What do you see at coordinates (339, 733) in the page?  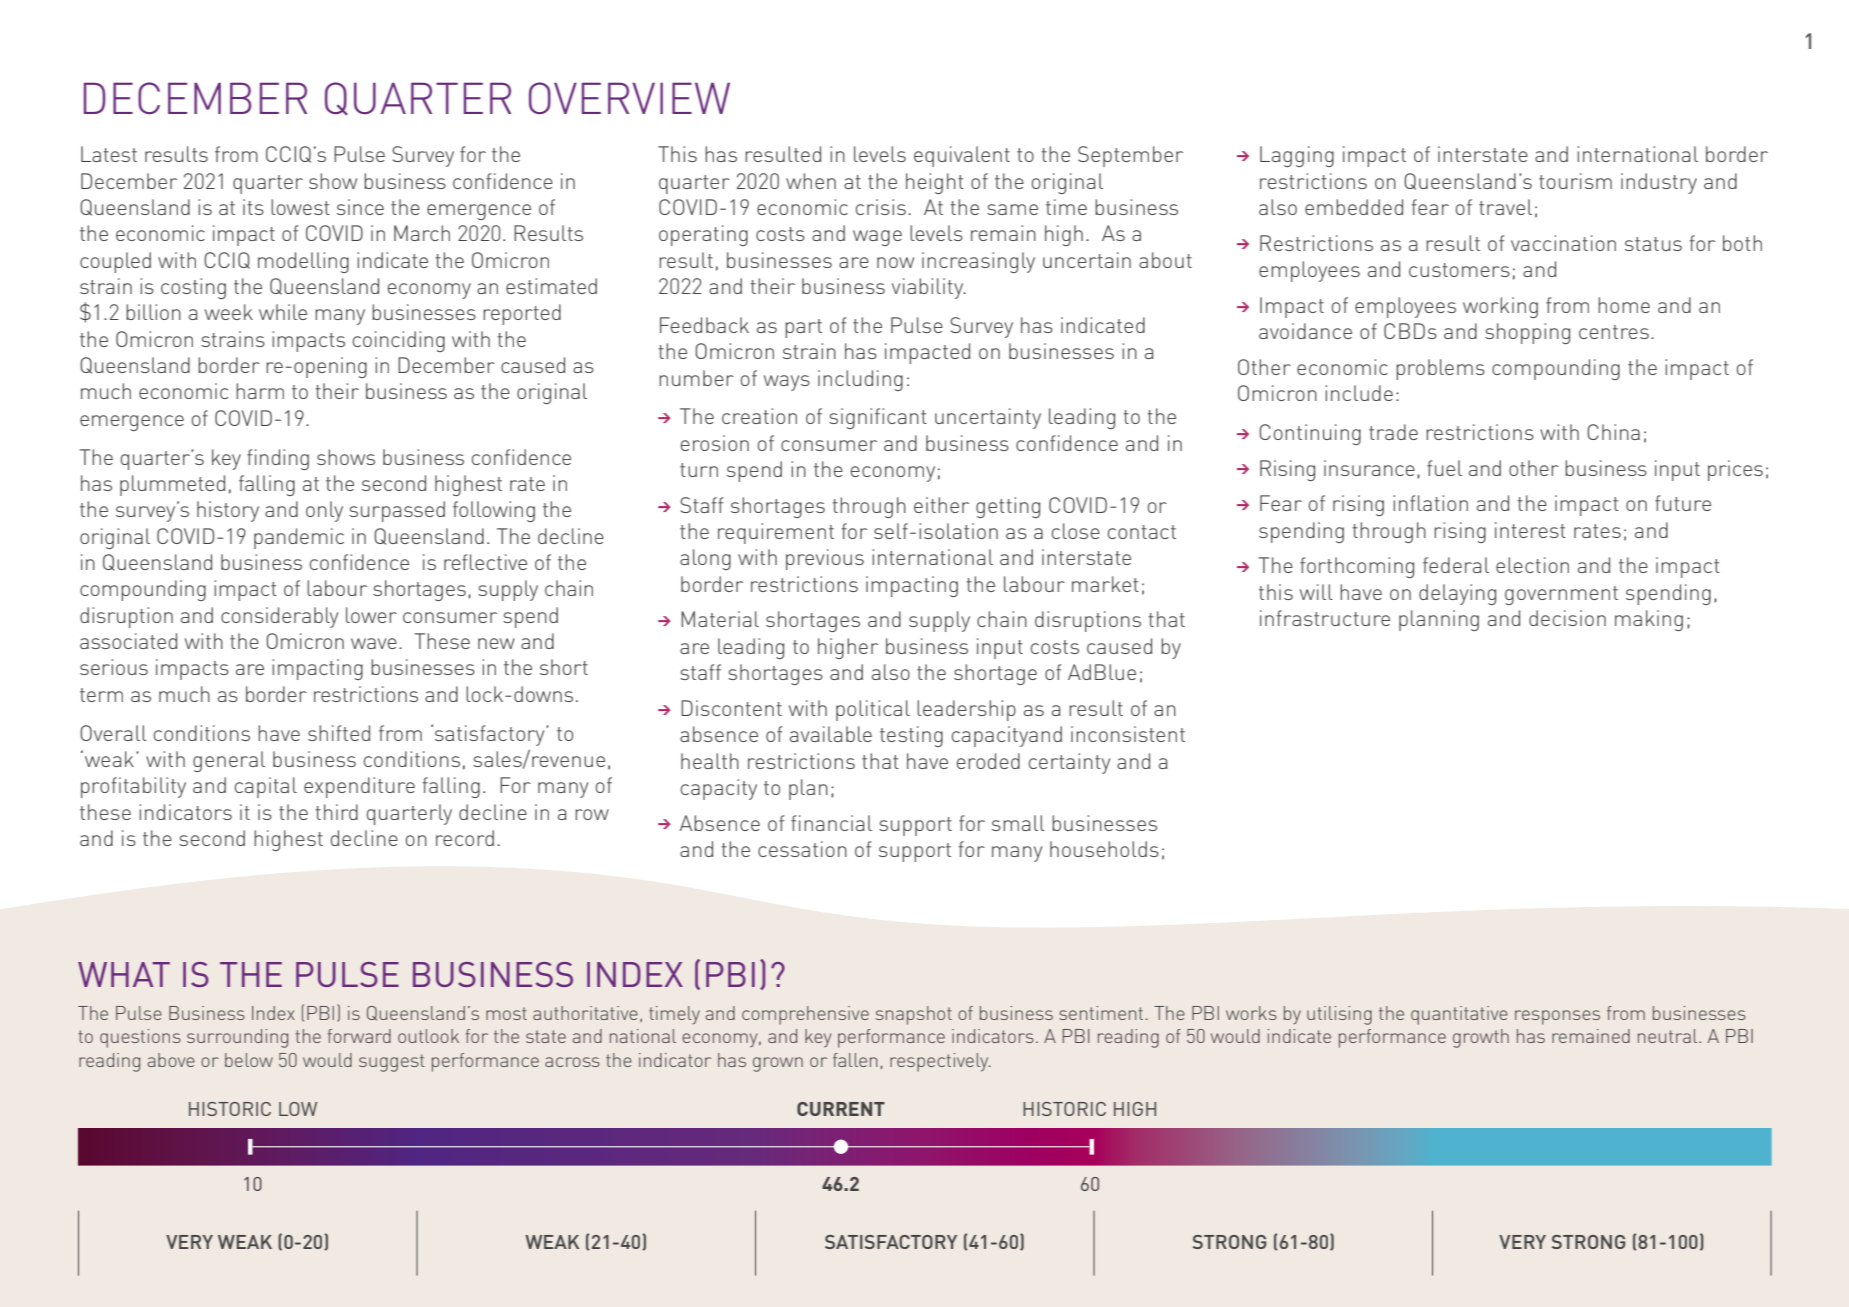 I see `shifted` at bounding box center [339, 733].
